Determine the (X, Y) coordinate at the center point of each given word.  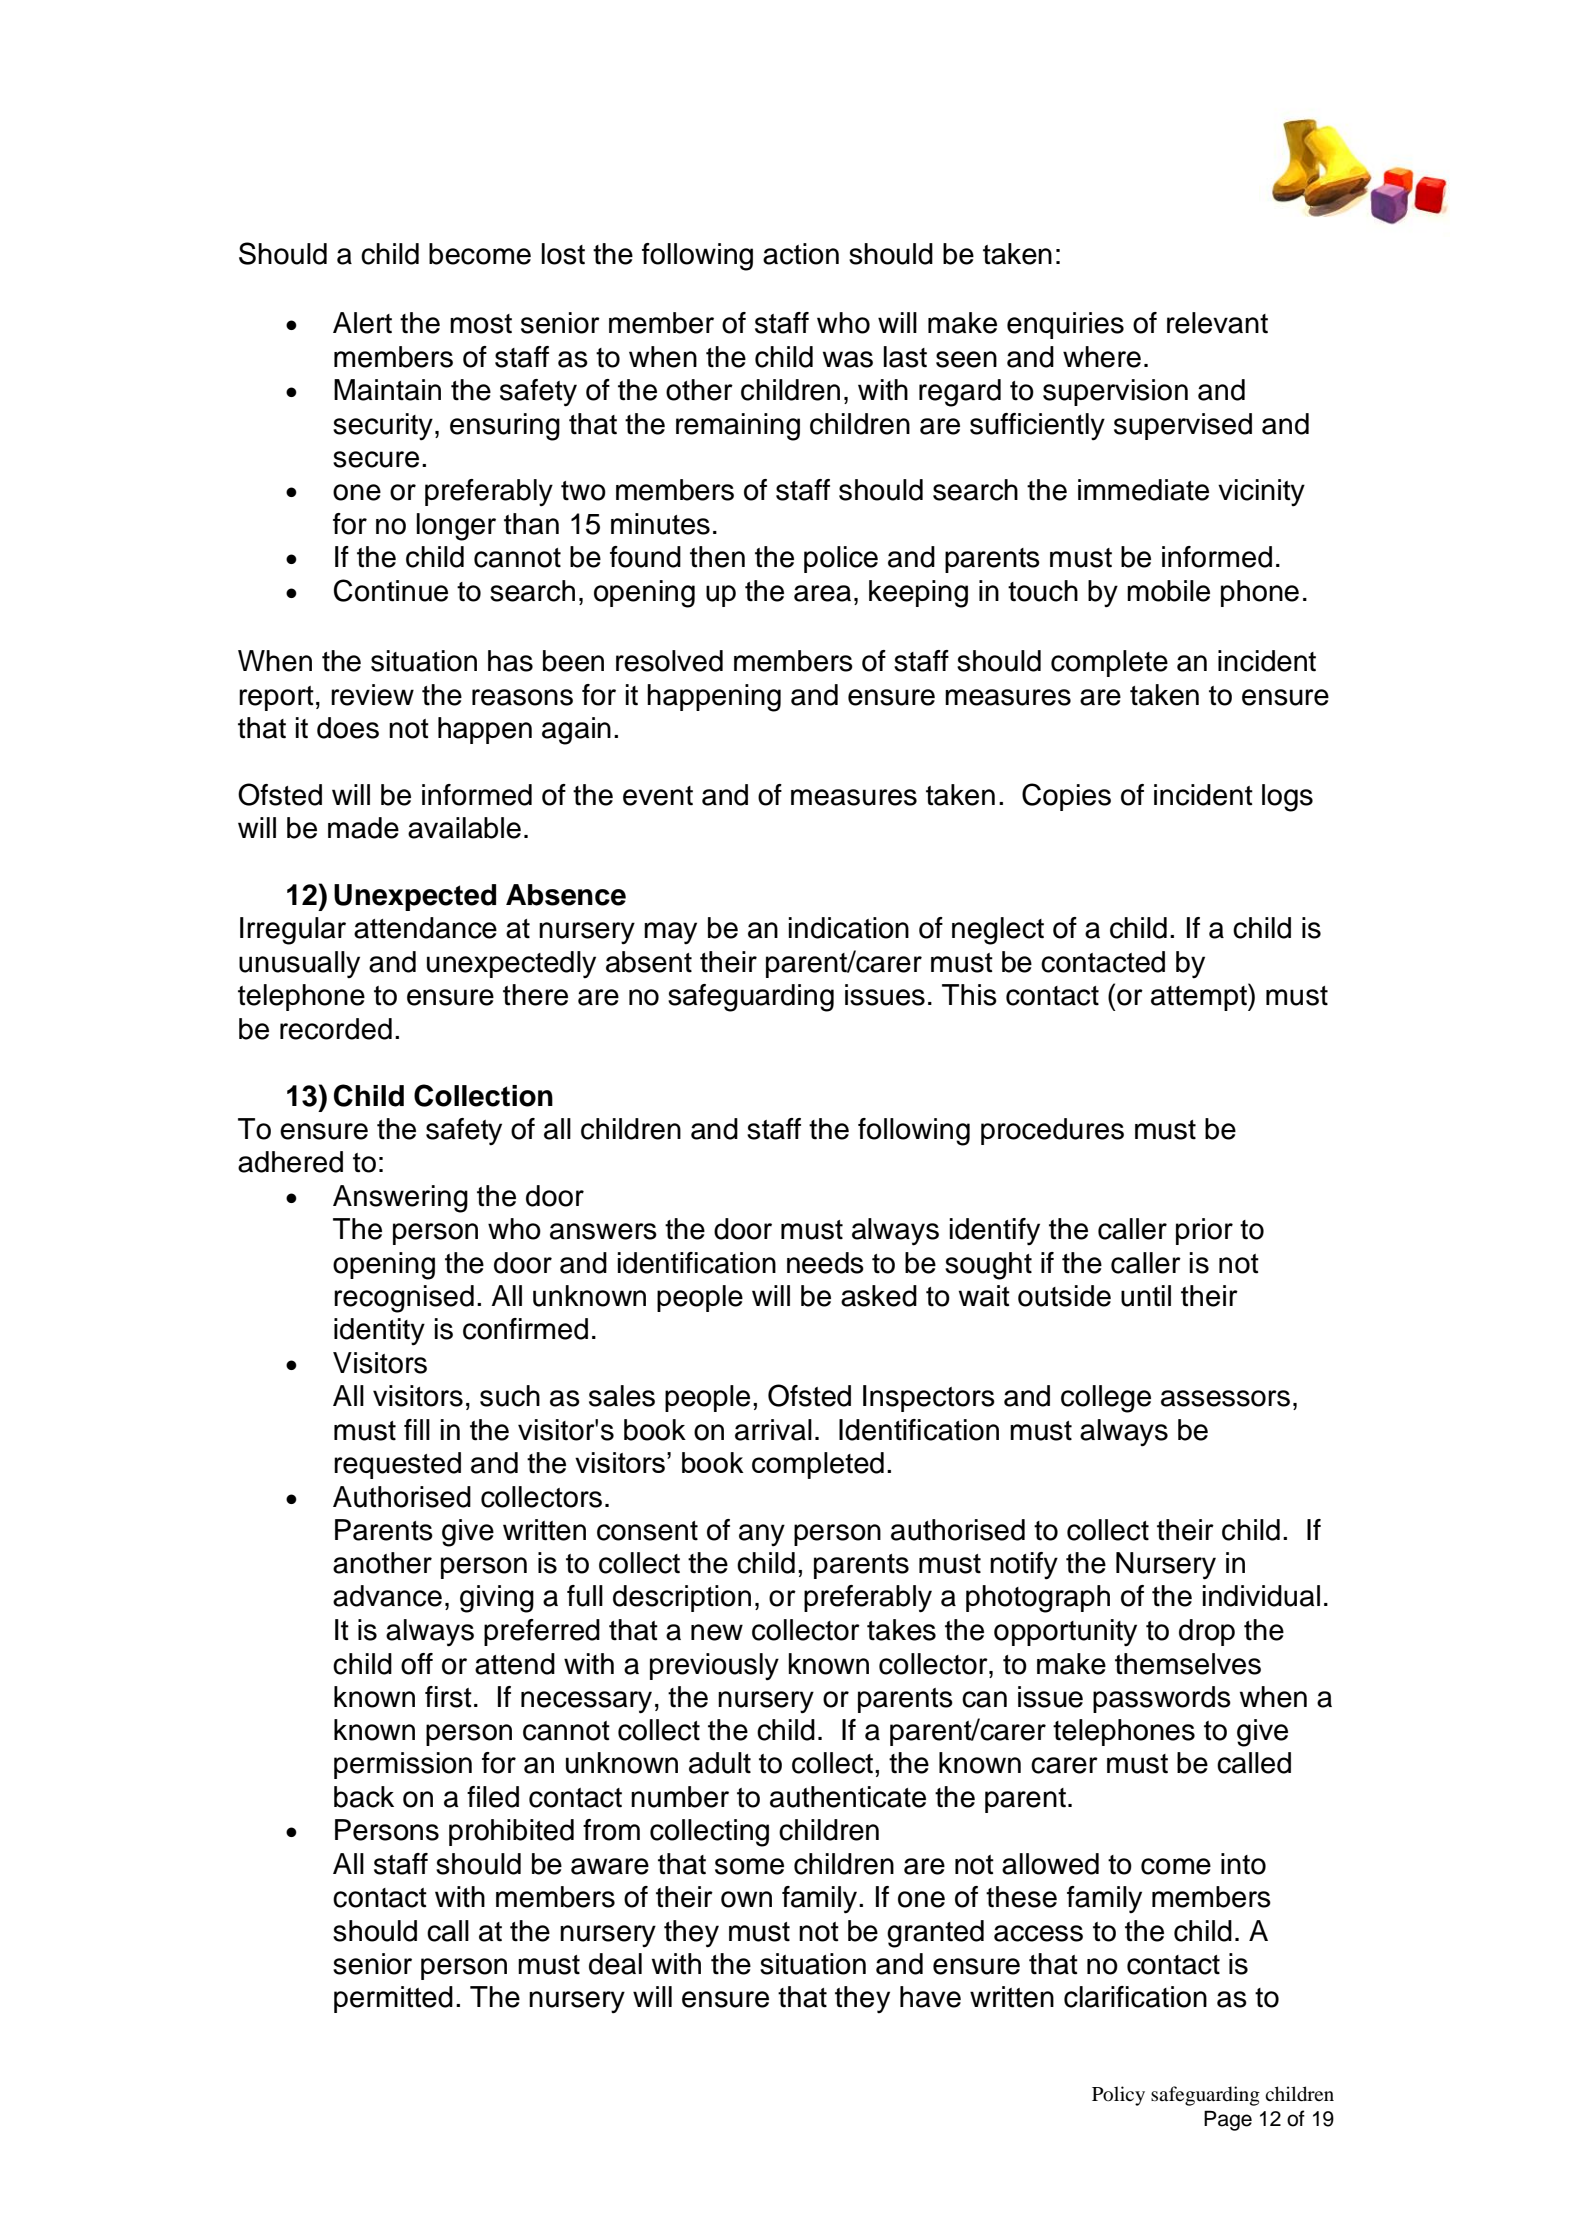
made (363, 828)
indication (849, 928)
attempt (1200, 997)
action (801, 254)
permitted (393, 1999)
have (930, 1997)
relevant (1217, 323)
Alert (362, 323)
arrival (773, 1430)
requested (397, 1465)
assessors (1225, 1398)
